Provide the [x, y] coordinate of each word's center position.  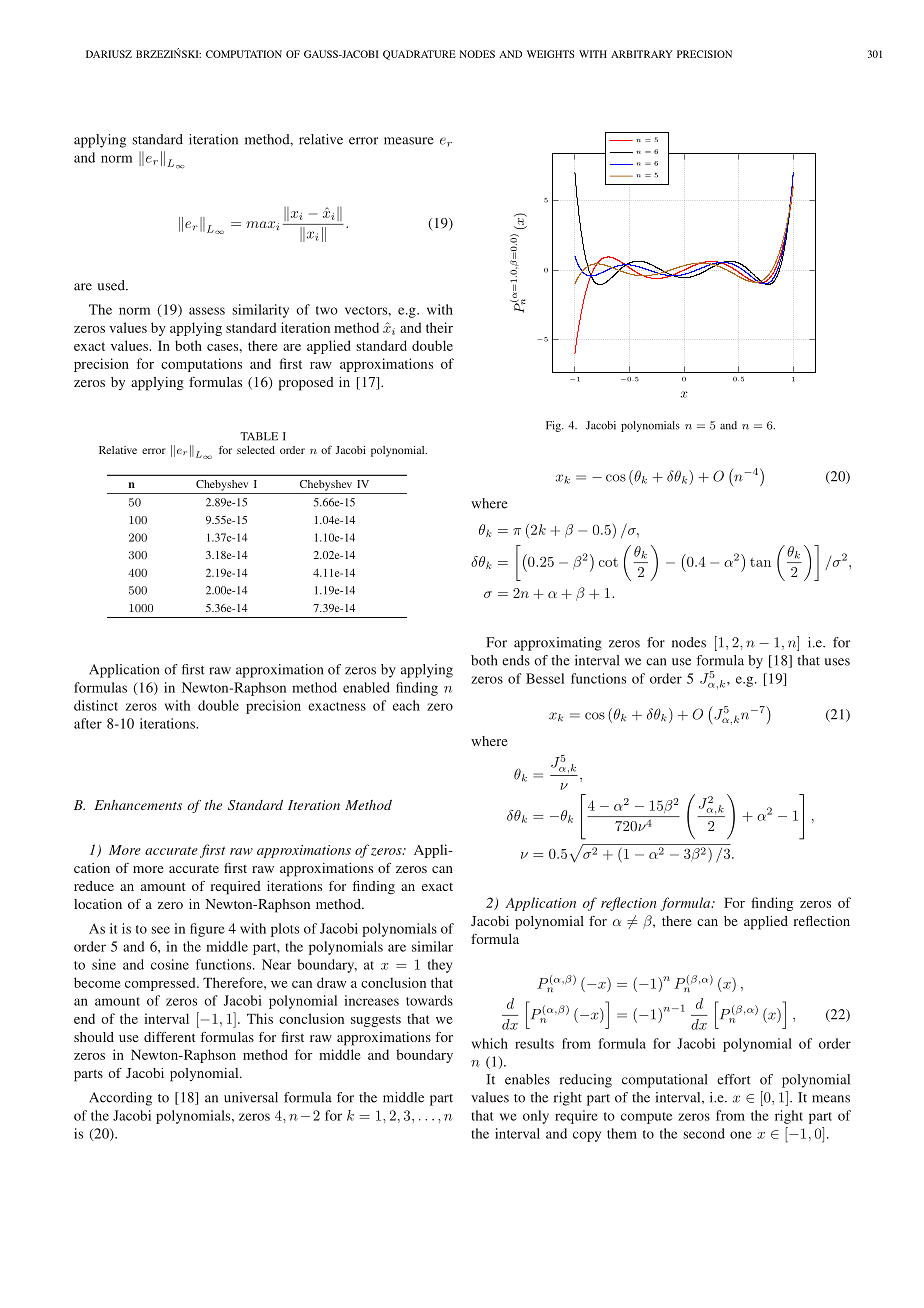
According [120, 1099]
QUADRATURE [419, 55]
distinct [96, 705]
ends [516, 660]
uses [837, 662]
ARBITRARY [642, 54]
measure [409, 141]
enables [527, 1079]
